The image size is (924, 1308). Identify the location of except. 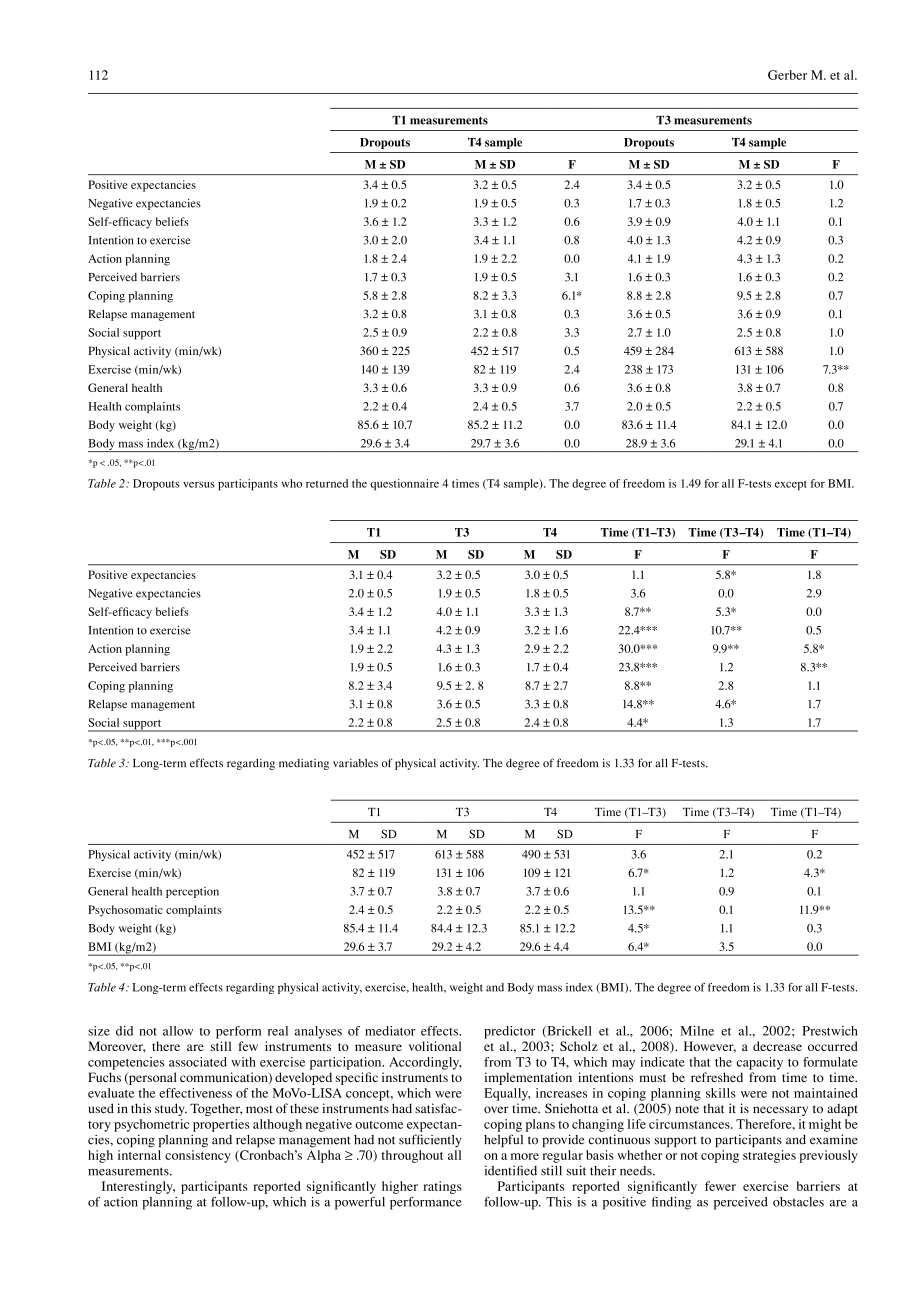
(791, 485).
